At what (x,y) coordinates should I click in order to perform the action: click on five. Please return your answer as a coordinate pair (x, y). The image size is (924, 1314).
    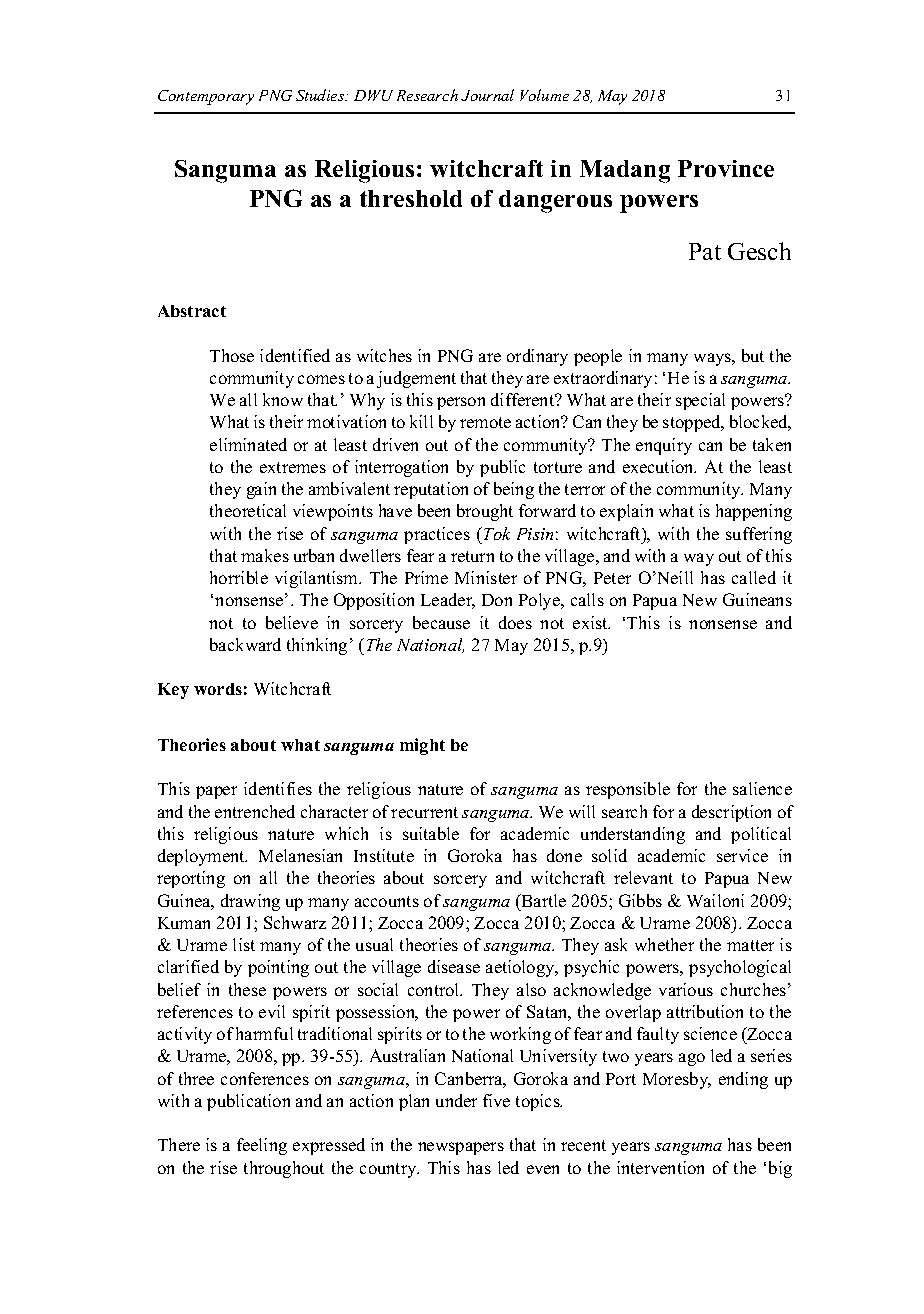
    Looking at the image, I should click on (496, 1100).
